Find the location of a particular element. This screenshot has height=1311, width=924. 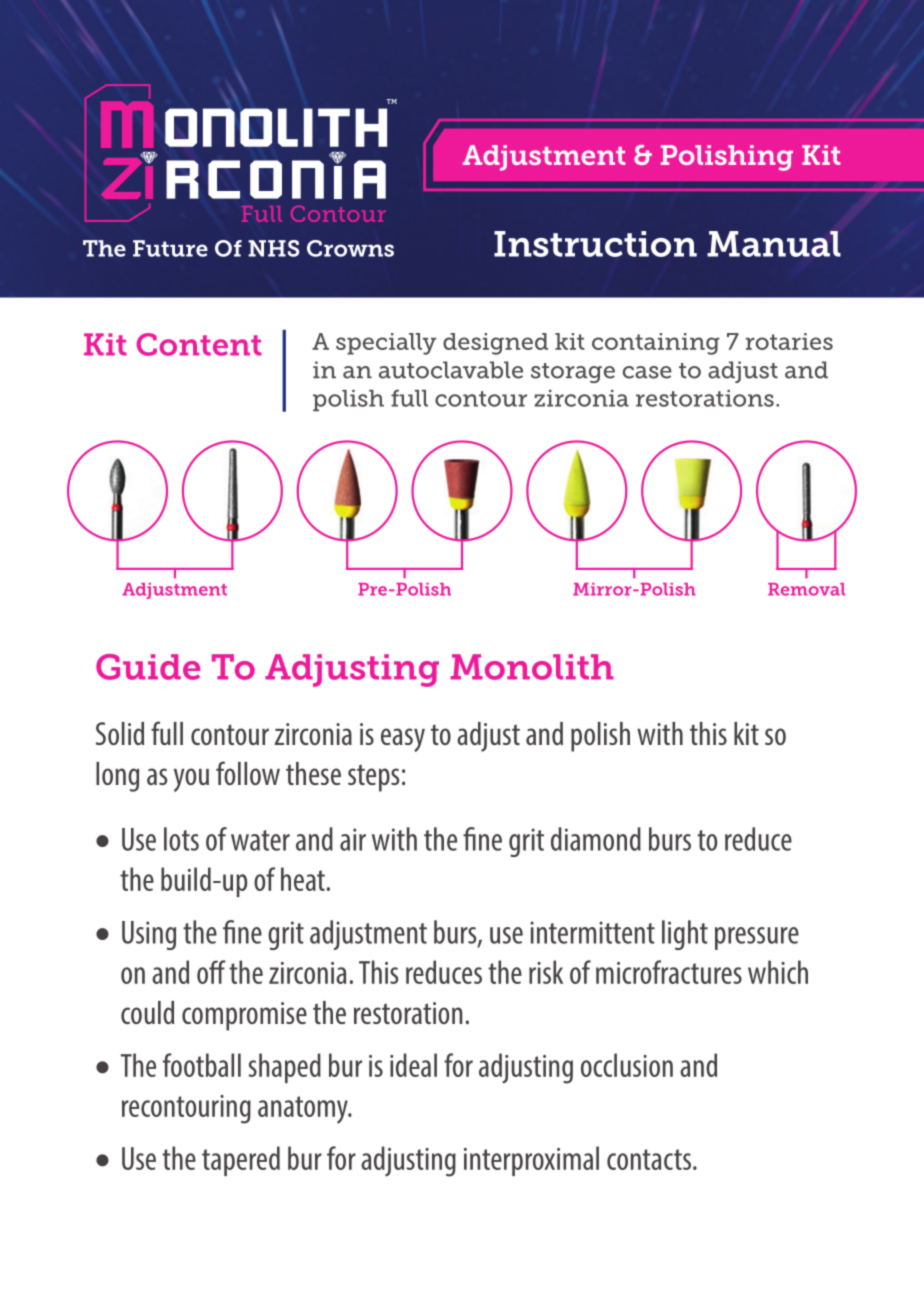

tapered is located at coordinates (241, 1161).
